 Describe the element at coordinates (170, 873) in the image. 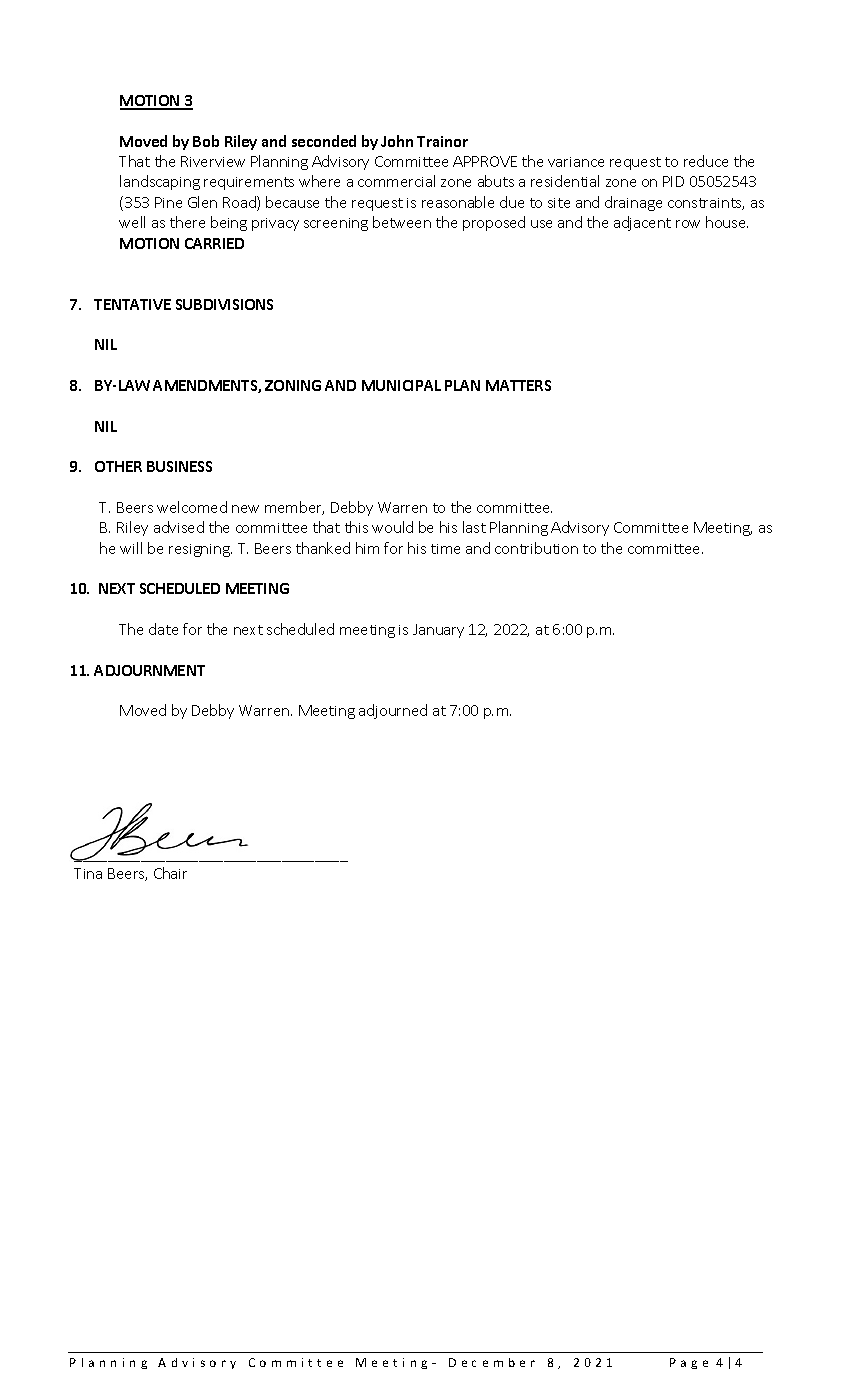

I see `Chair` at that location.
